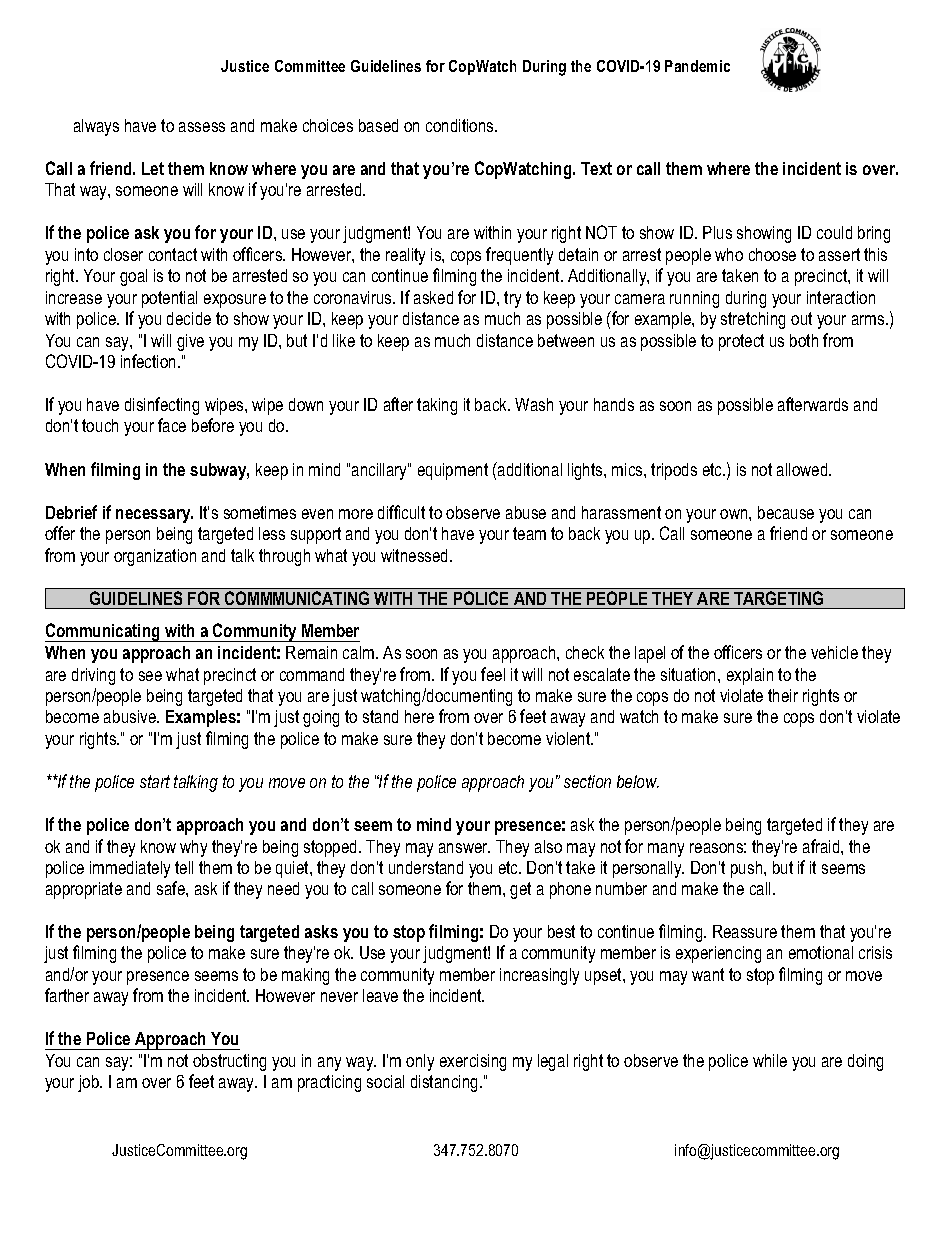 Image resolution: width=952 pixels, height=1233 pixels. Describe the element at coordinates (461, 125) in the screenshot. I see `conditions` at that location.
